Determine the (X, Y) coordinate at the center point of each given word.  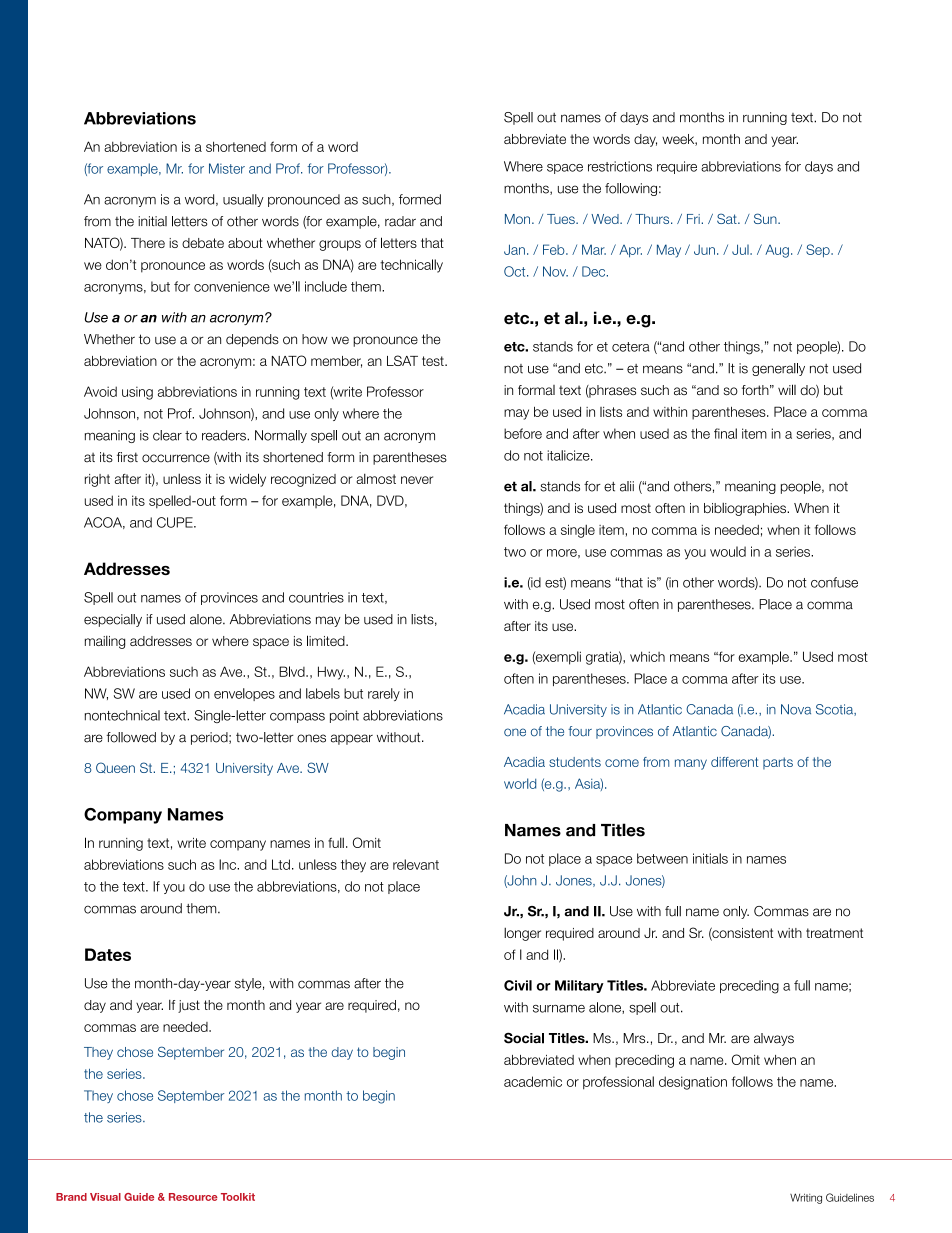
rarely (384, 694)
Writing (806, 1198)
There (148, 243)
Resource (193, 1197)
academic (533, 1081)
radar (400, 221)
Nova (796, 709)
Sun (766, 218)
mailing (105, 642)
